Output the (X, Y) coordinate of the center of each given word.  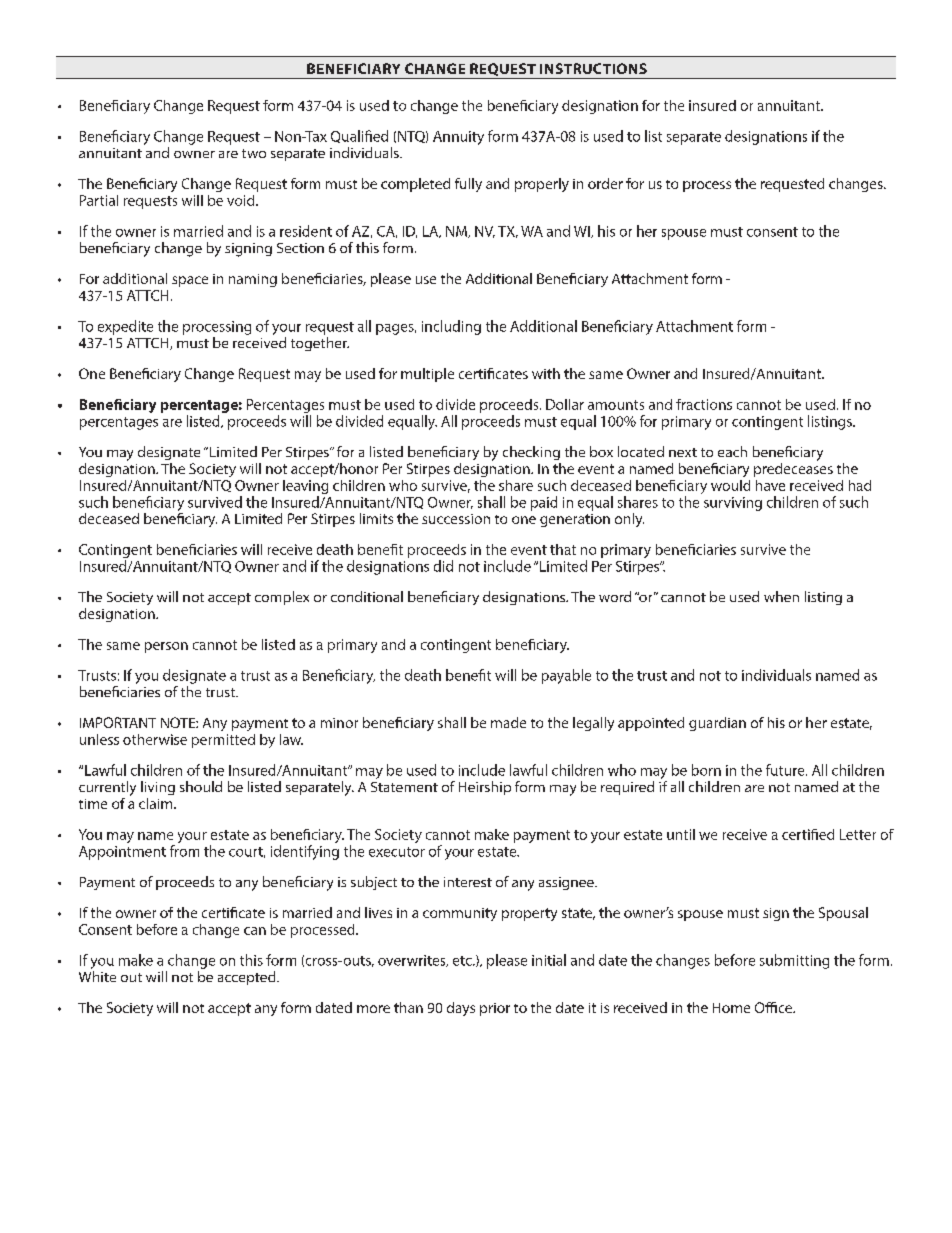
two (254, 153)
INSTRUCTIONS (593, 68)
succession (456, 519)
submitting (794, 961)
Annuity (458, 138)
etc (463, 961)
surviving (733, 504)
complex (282, 598)
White (97, 976)
